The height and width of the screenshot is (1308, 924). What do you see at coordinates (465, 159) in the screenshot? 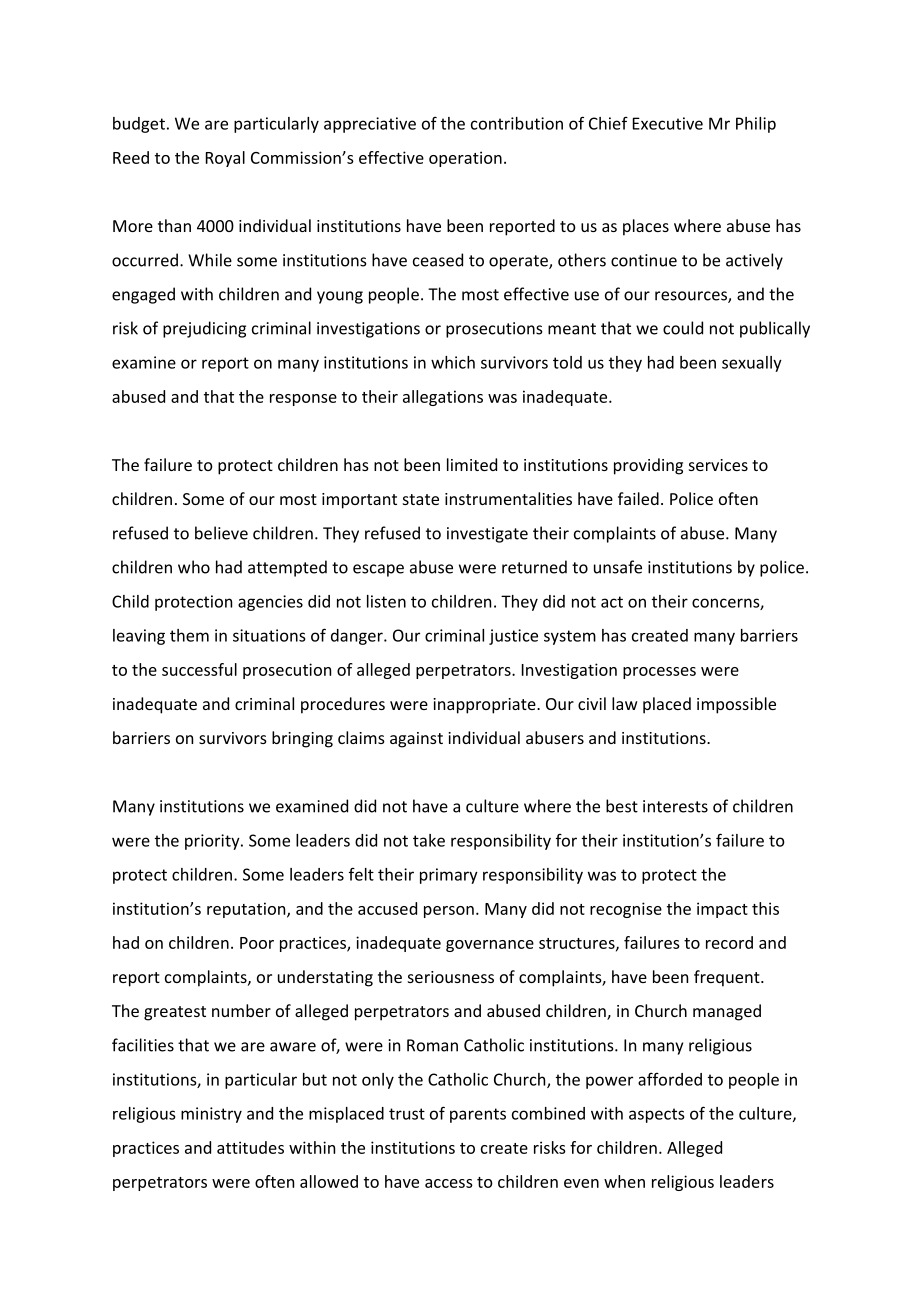
I see `operation` at bounding box center [465, 159].
